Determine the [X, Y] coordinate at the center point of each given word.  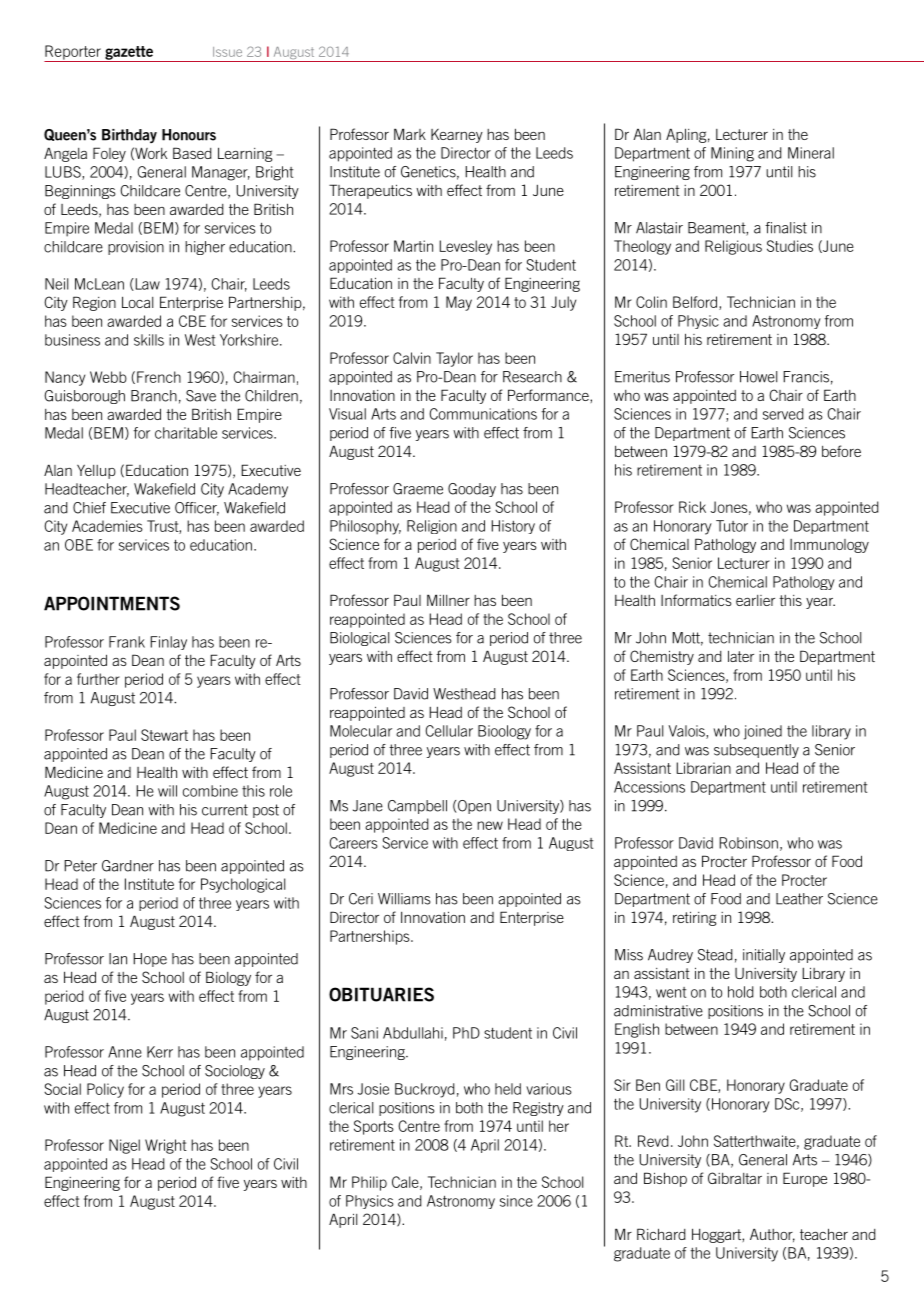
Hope [150, 960]
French [159, 377]
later [741, 656]
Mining [732, 154]
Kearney [457, 136]
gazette [129, 54]
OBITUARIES [381, 994]
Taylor [454, 359]
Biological [359, 639]
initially [764, 956]
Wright [166, 1146]
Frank [127, 642]
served [783, 414]
